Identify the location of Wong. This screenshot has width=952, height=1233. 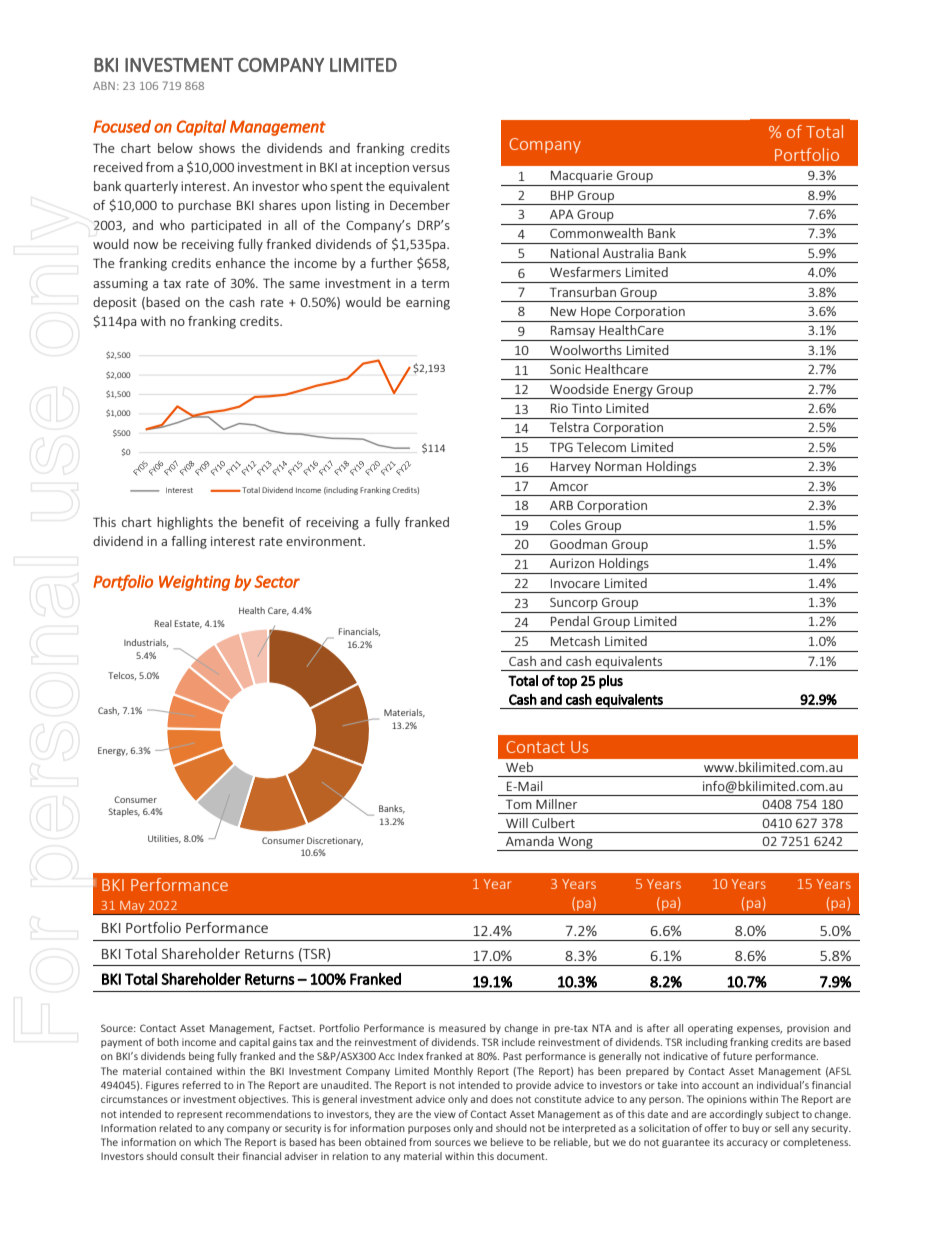
(575, 844).
